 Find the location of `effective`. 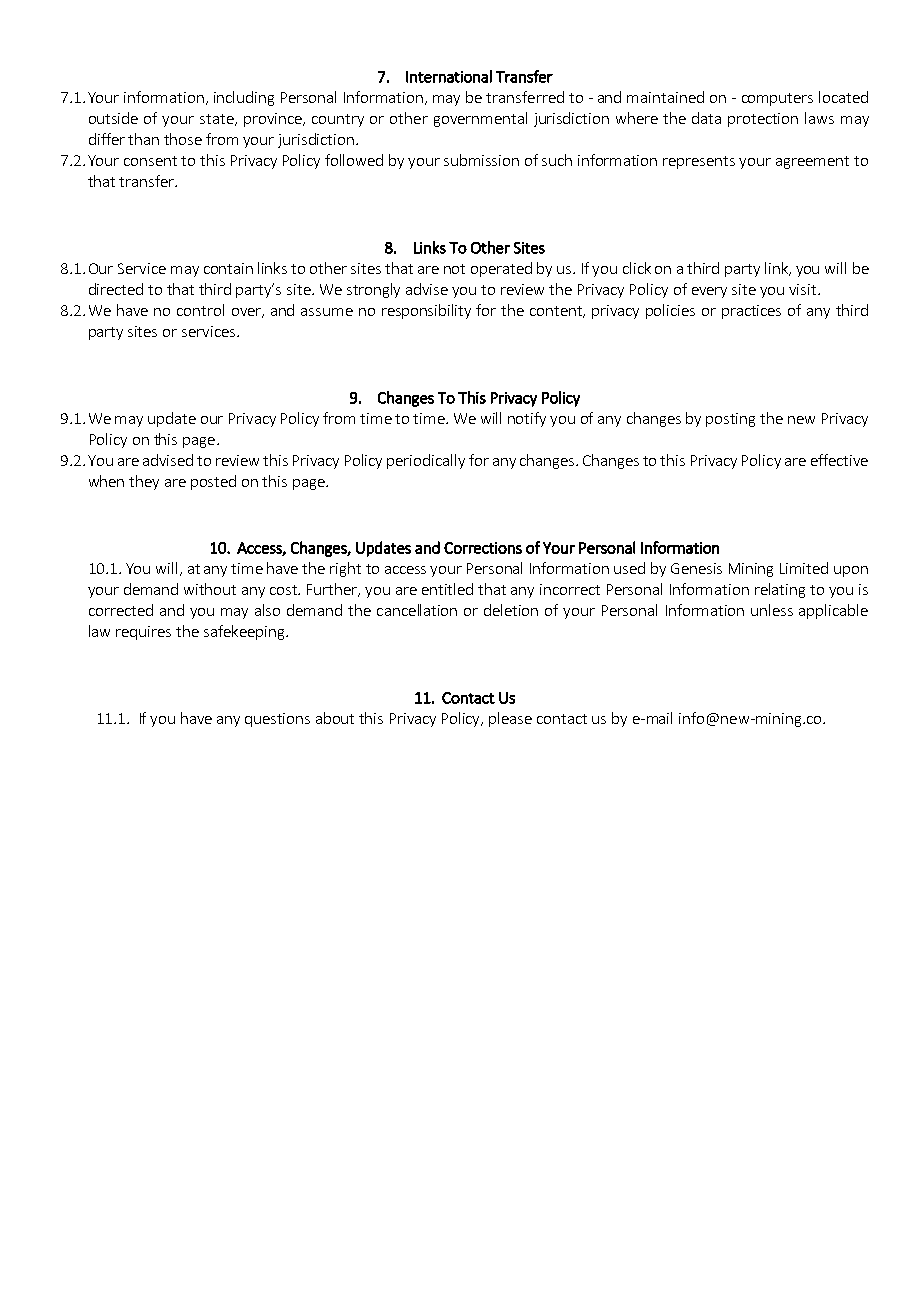

effective is located at coordinates (839, 460).
